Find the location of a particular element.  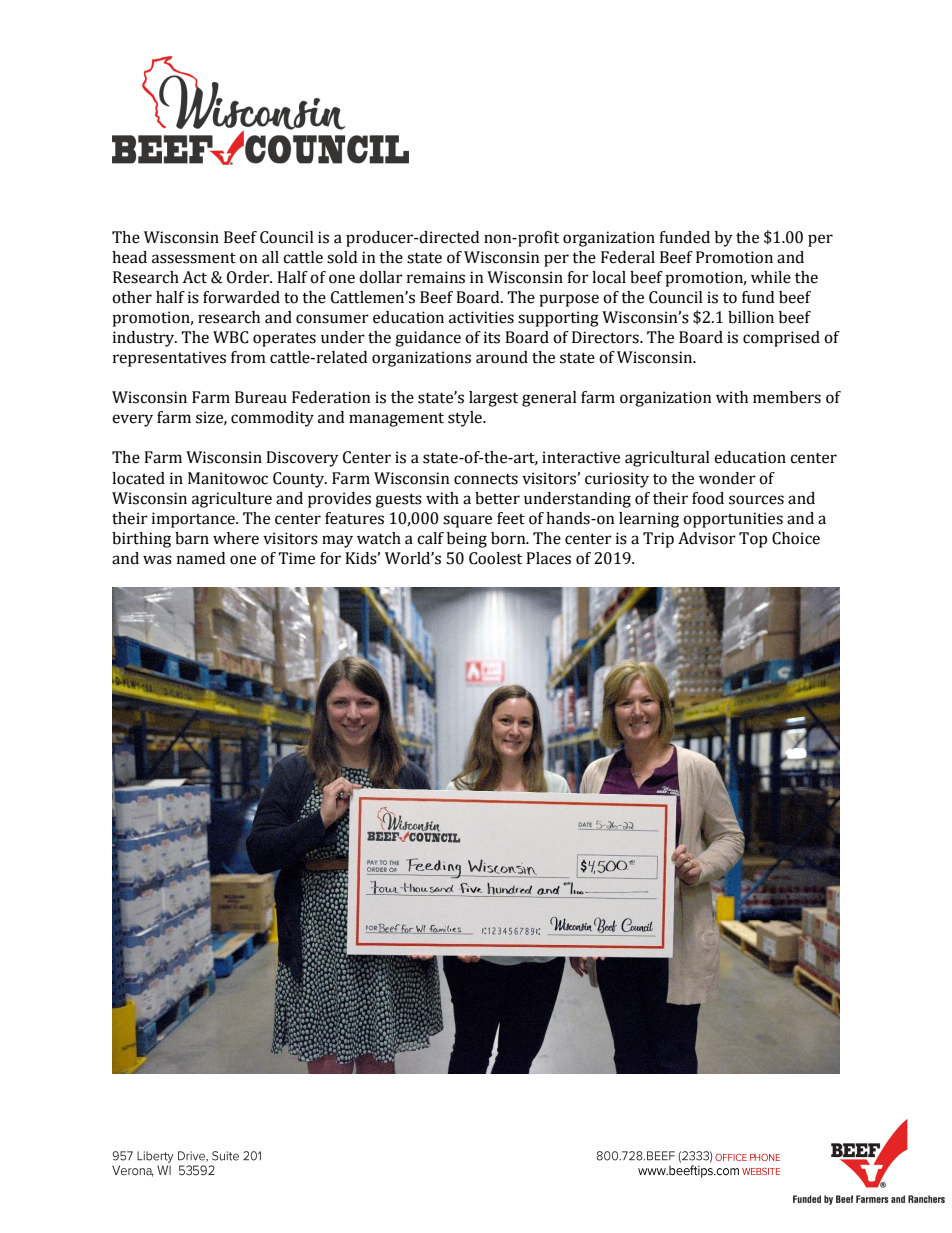

named is located at coordinates (201, 558).
